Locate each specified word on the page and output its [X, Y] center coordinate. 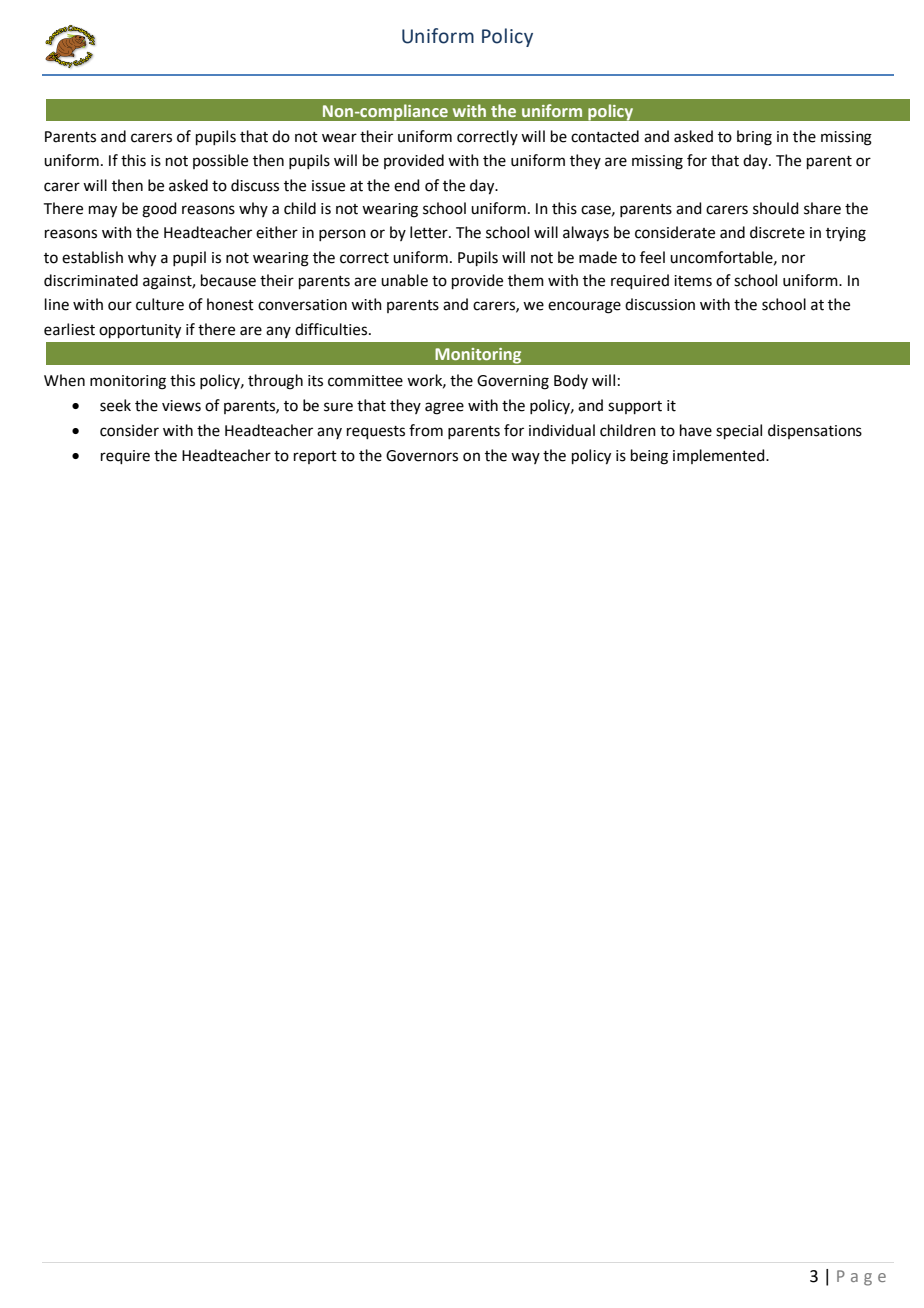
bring [754, 138]
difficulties [332, 329]
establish [92, 257]
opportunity [140, 331]
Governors [422, 456]
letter [430, 232]
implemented [720, 456]
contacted [605, 136]
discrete [777, 232]
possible [220, 161]
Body [571, 381]
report [315, 457]
